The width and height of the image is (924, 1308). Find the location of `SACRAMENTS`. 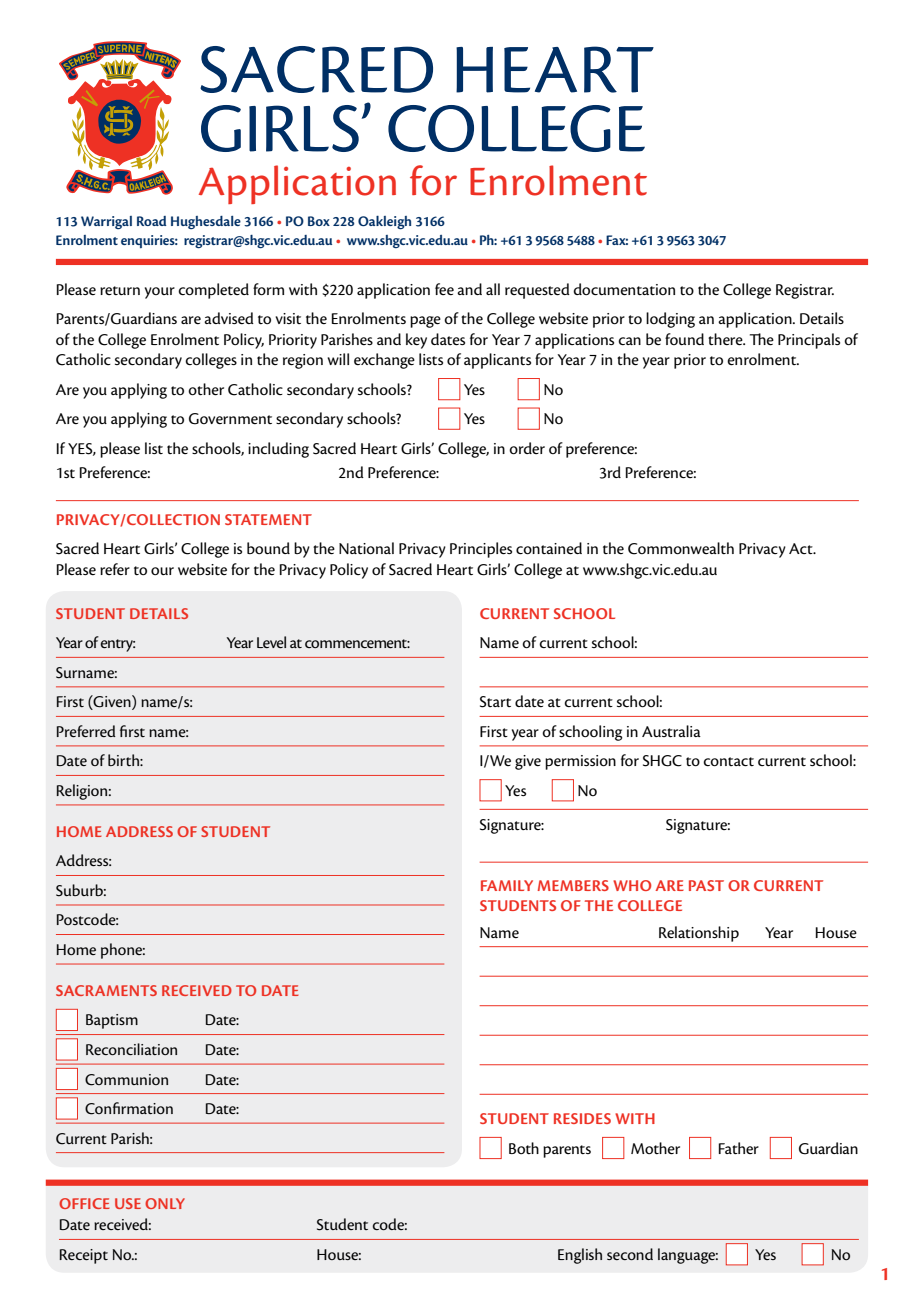

SACRAMENTS is located at coordinates (106, 990).
